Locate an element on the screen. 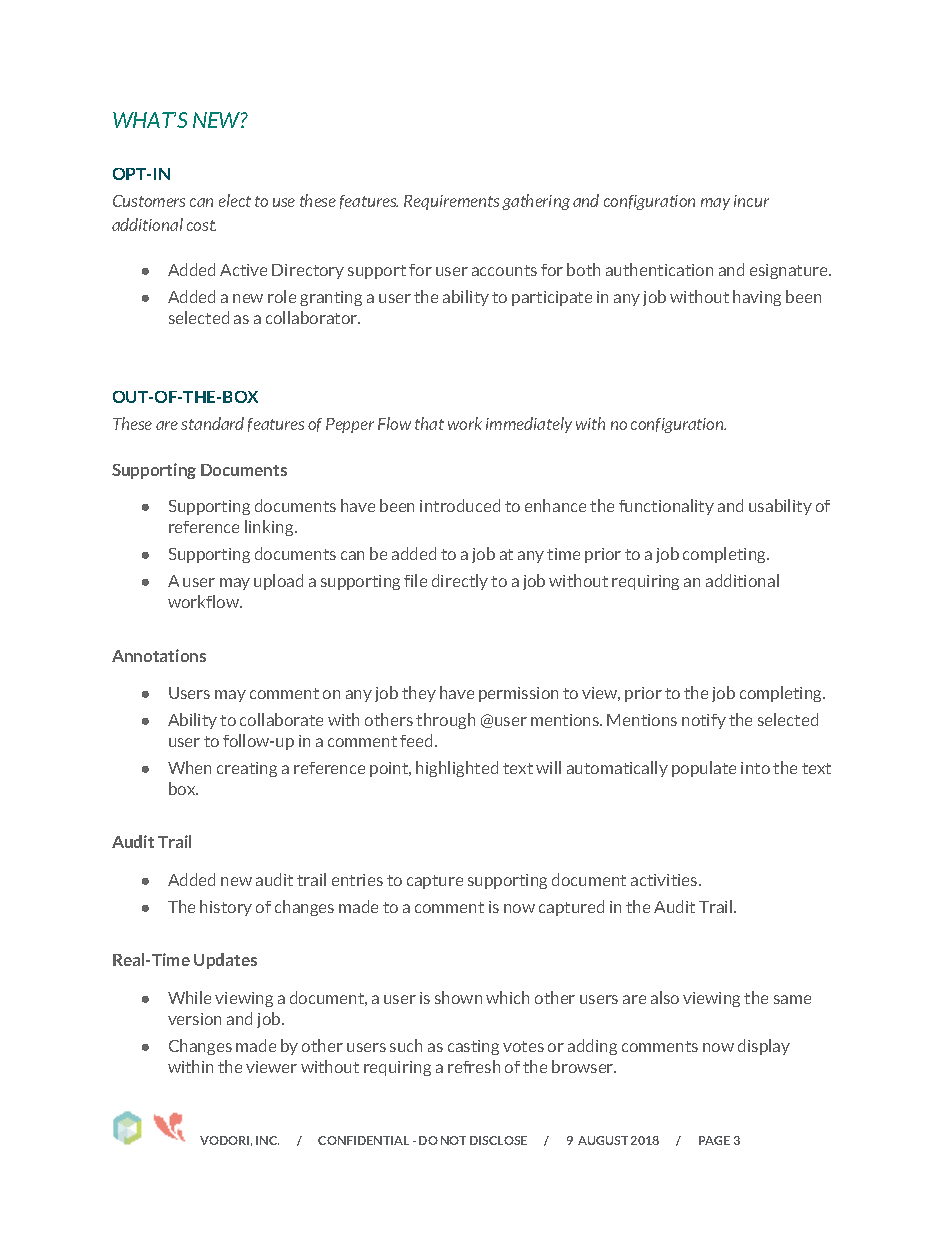 The height and width of the screenshot is (1233, 952). functionality is located at coordinates (666, 507).
